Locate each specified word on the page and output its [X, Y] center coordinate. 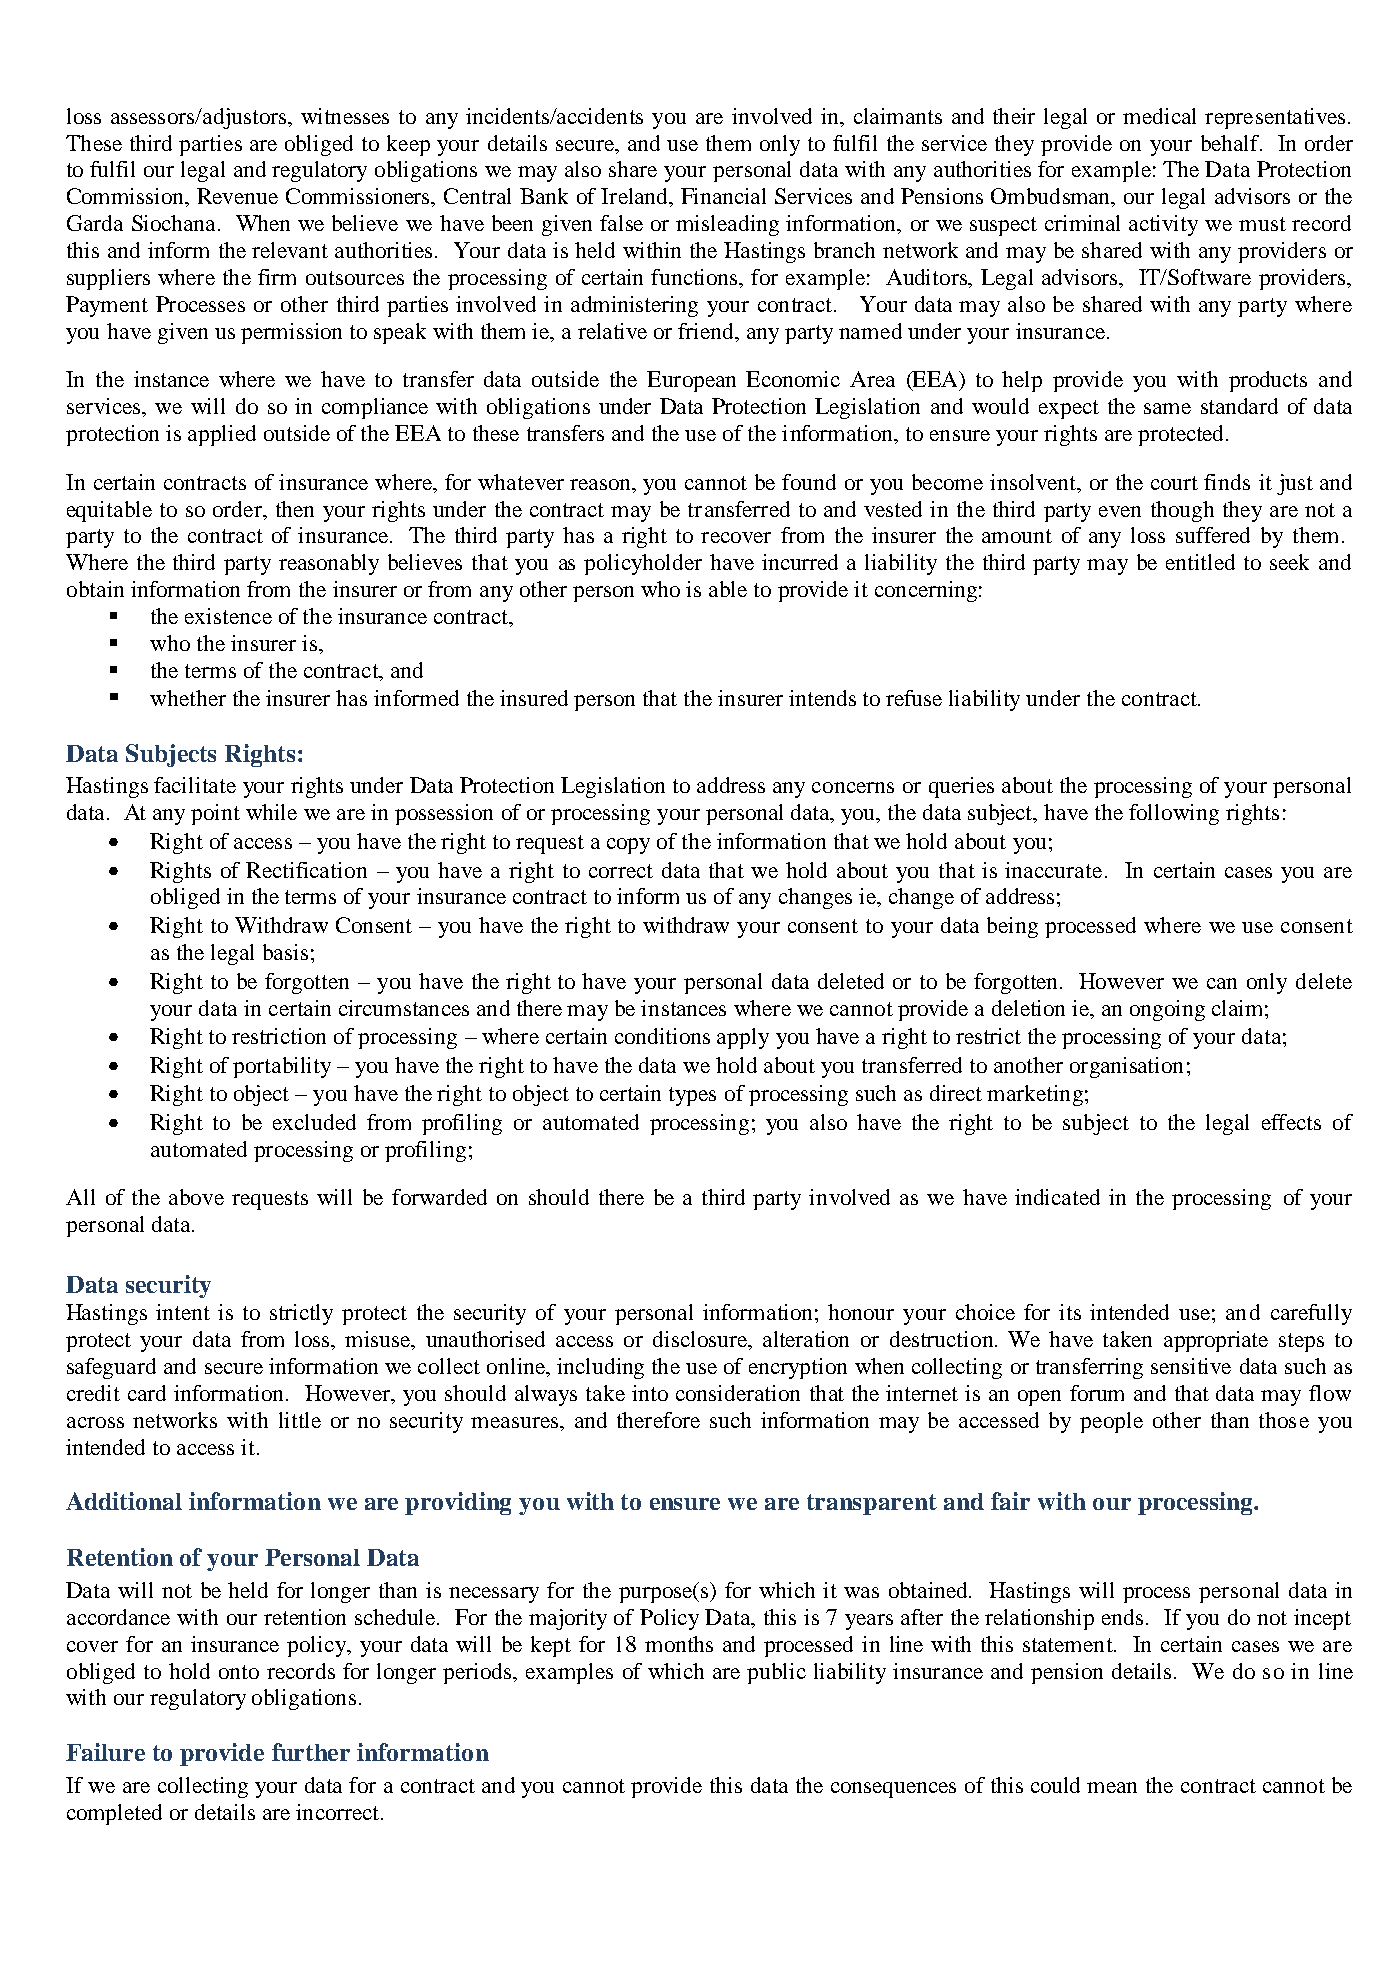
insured [534, 698]
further [311, 1752]
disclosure [702, 1340]
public [776, 1673]
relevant [290, 250]
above [196, 1197]
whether [188, 698]
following [1174, 814]
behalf [1231, 143]
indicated [1057, 1197]
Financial [723, 196]
